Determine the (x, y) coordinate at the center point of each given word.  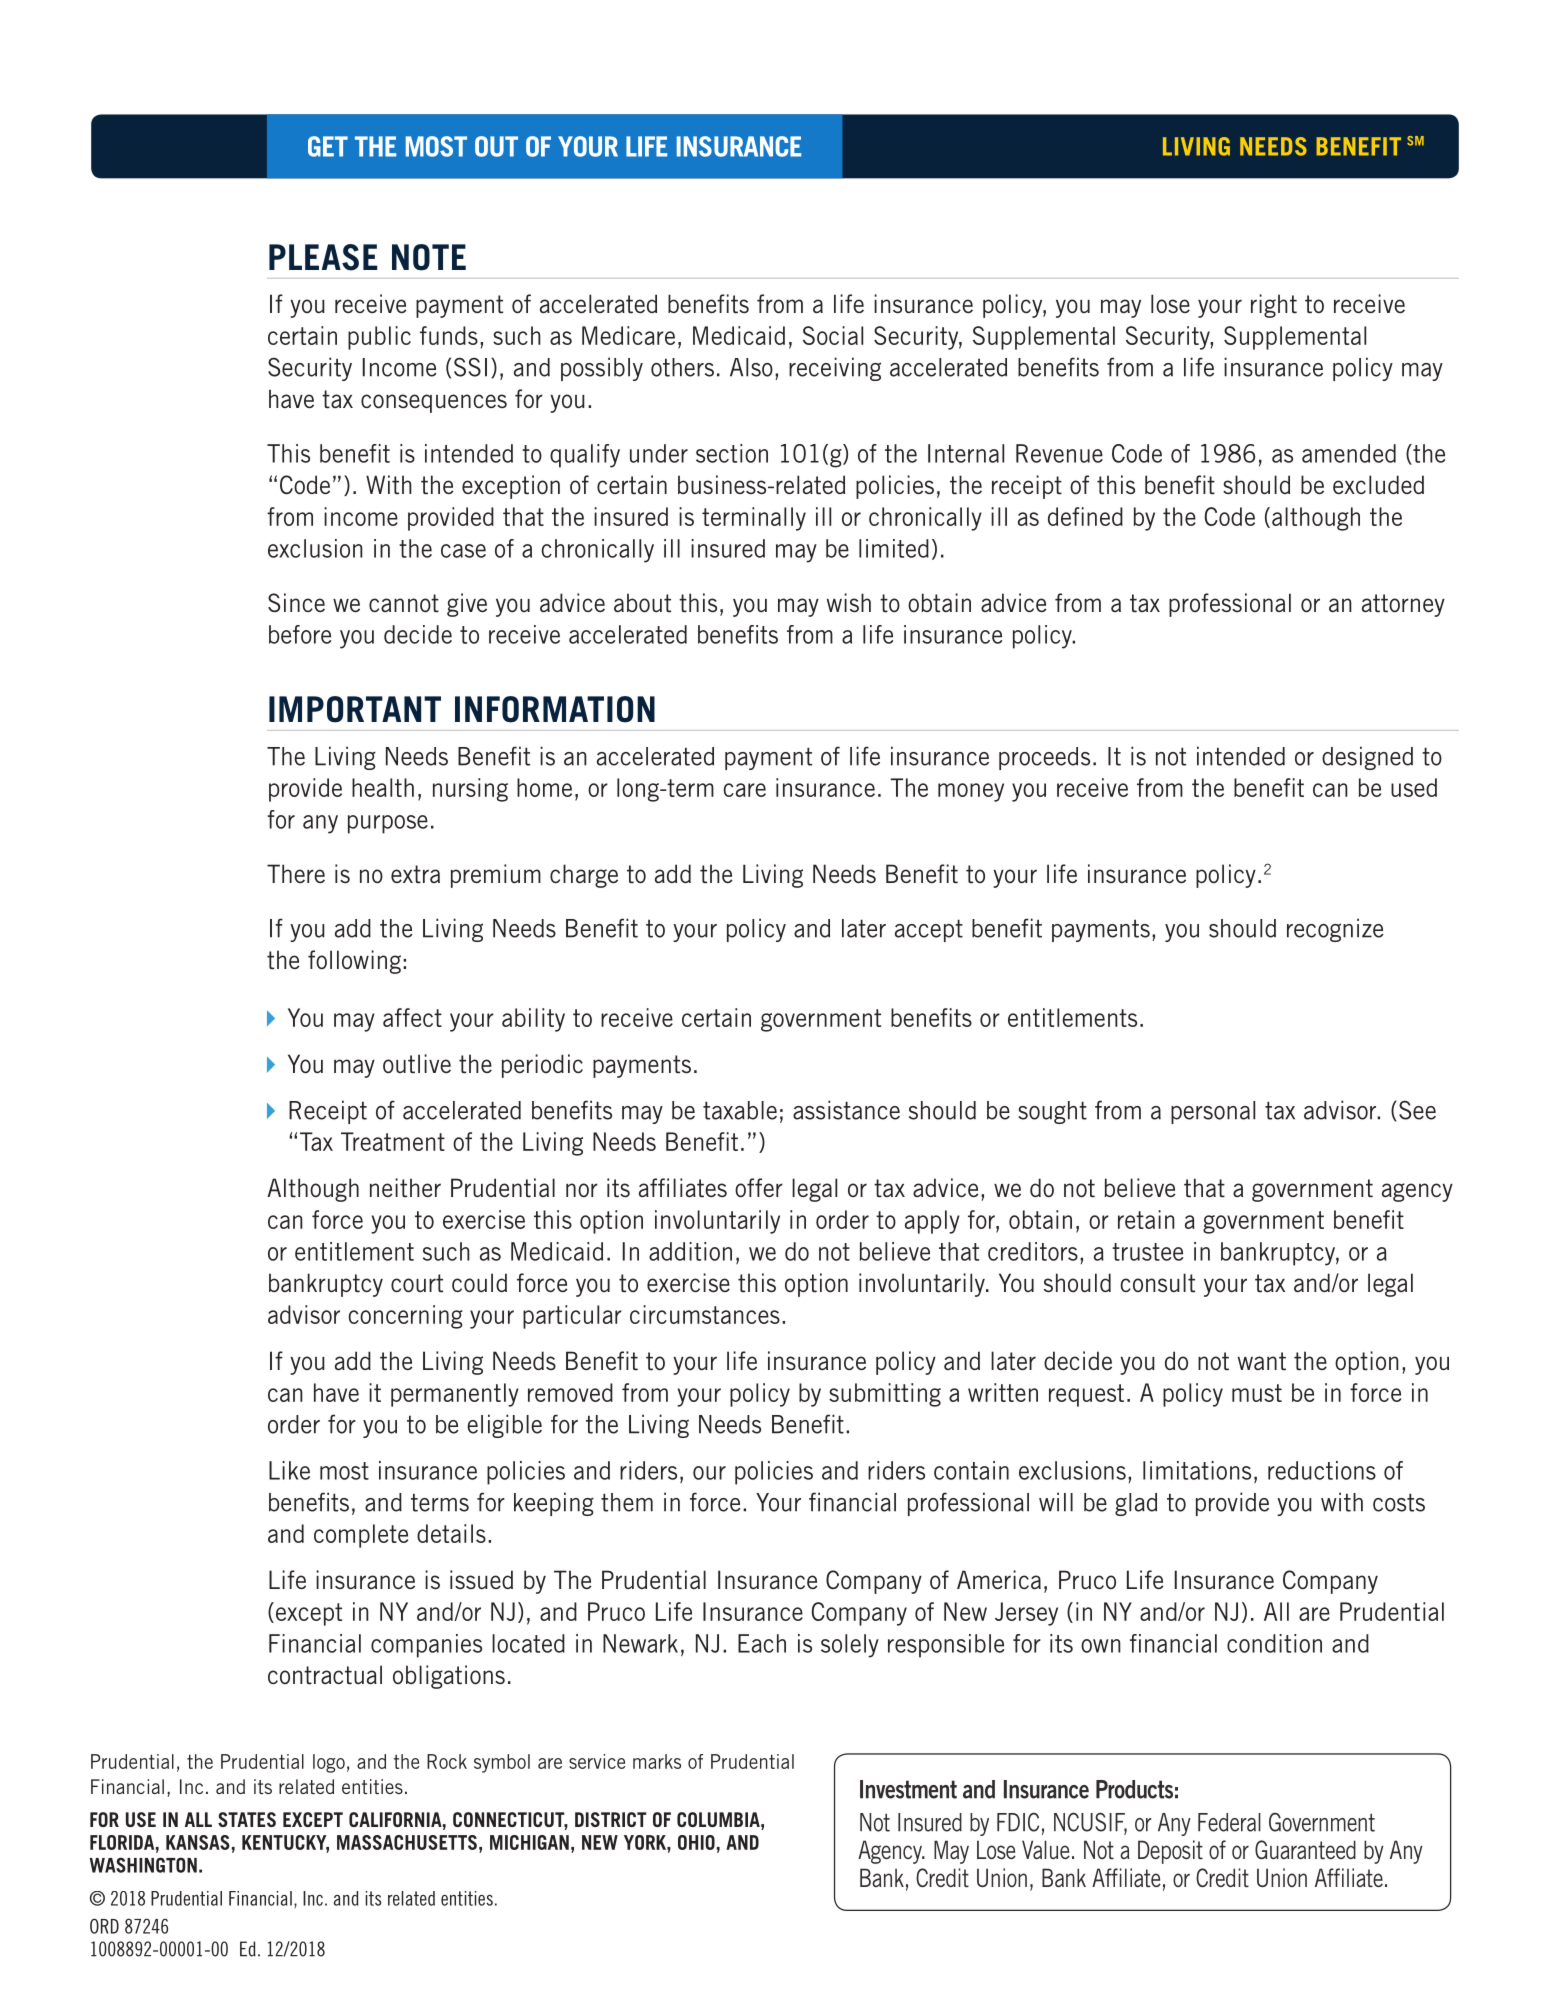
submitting (885, 1395)
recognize (1335, 930)
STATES (247, 1819)
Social (833, 335)
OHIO (696, 1842)
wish (849, 603)
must (1257, 1393)
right (1274, 306)
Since (296, 603)
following (354, 962)
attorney (1403, 605)
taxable (740, 1110)
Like (289, 1470)
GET (328, 146)
